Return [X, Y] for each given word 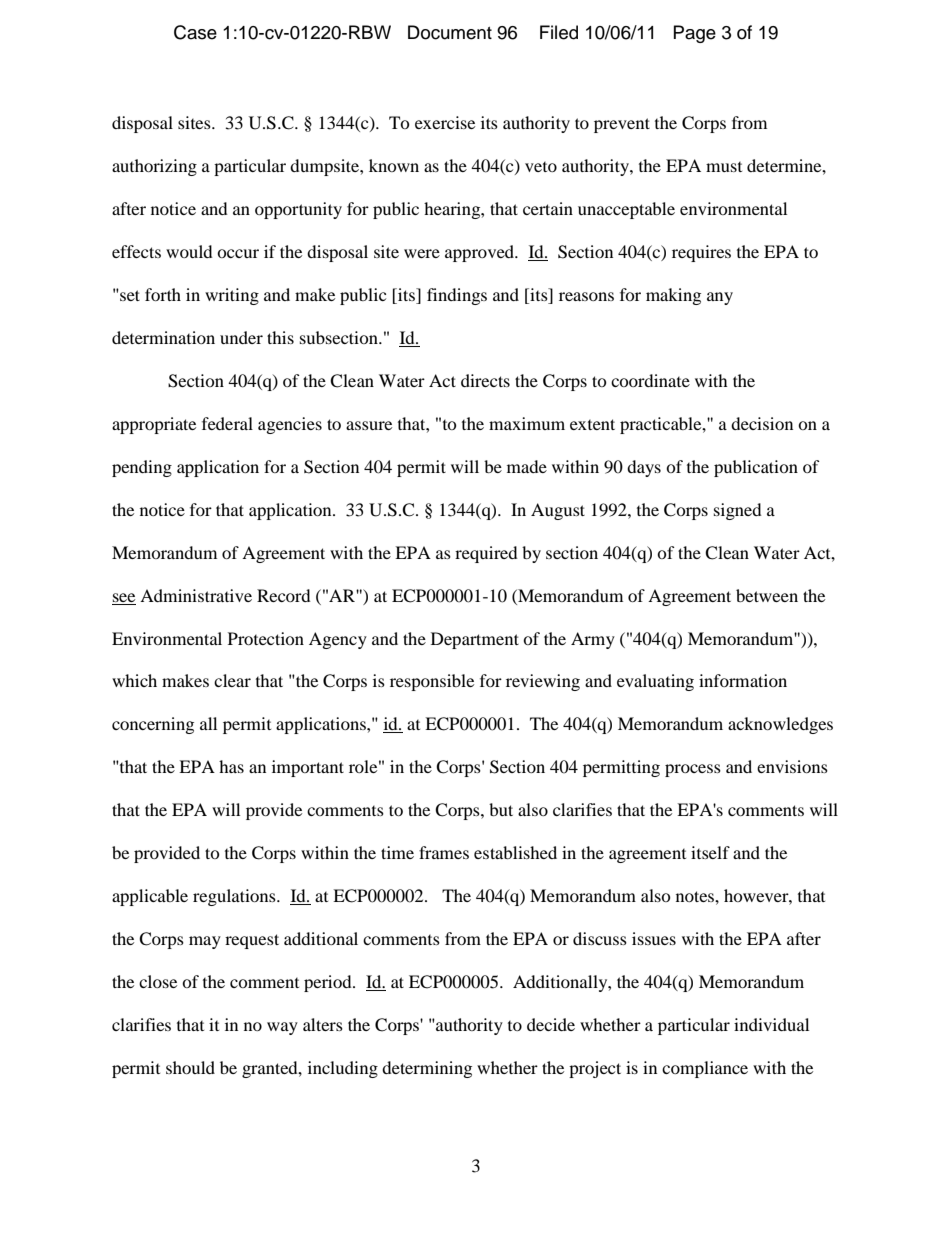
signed [738, 511]
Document [450, 32]
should [190, 1067]
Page [695, 34]
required [486, 554]
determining [427, 1069]
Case [195, 32]
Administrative [196, 595]
